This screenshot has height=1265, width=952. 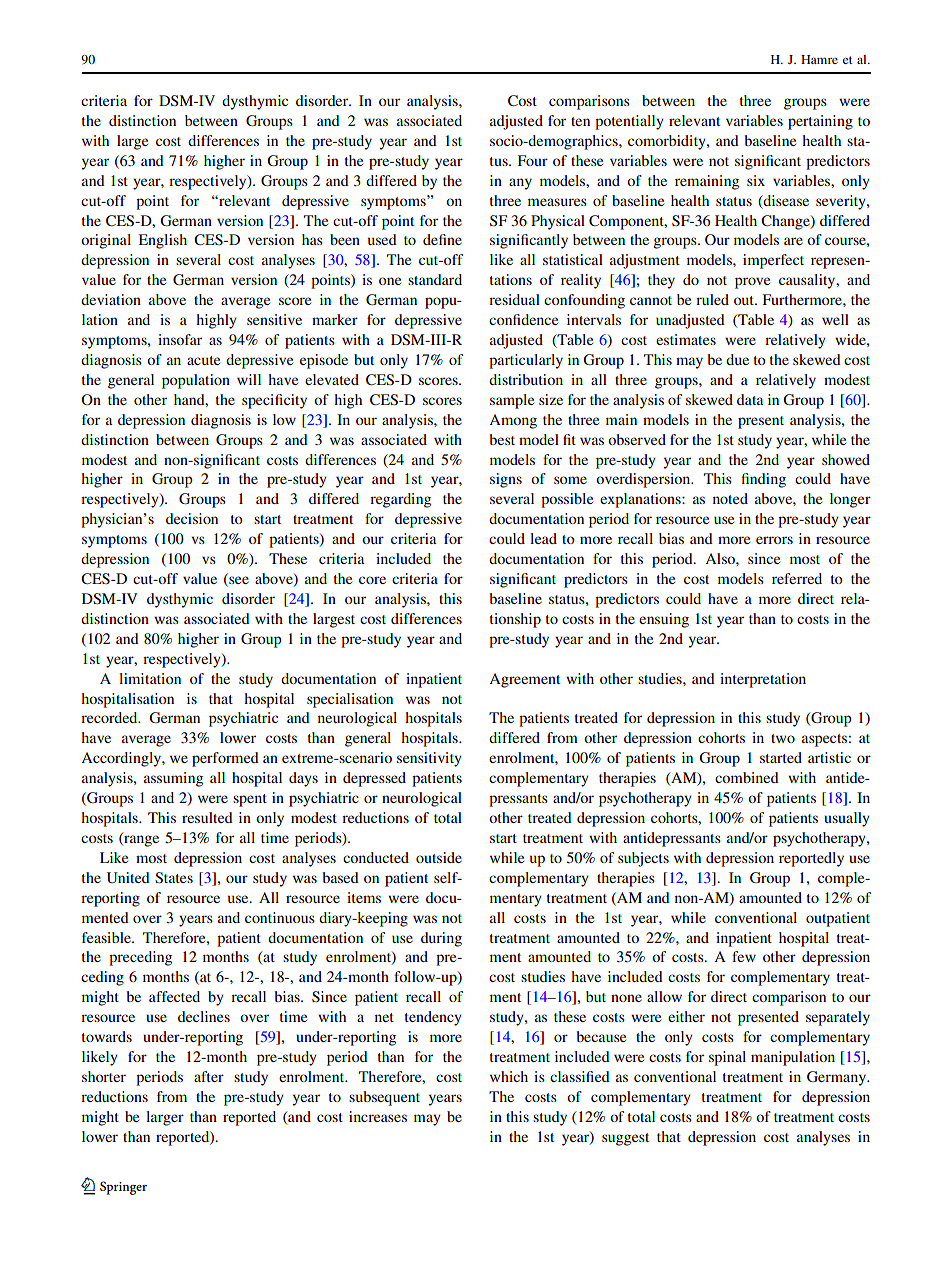 What do you see at coordinates (209, 1076) in the screenshot?
I see `after` at bounding box center [209, 1076].
